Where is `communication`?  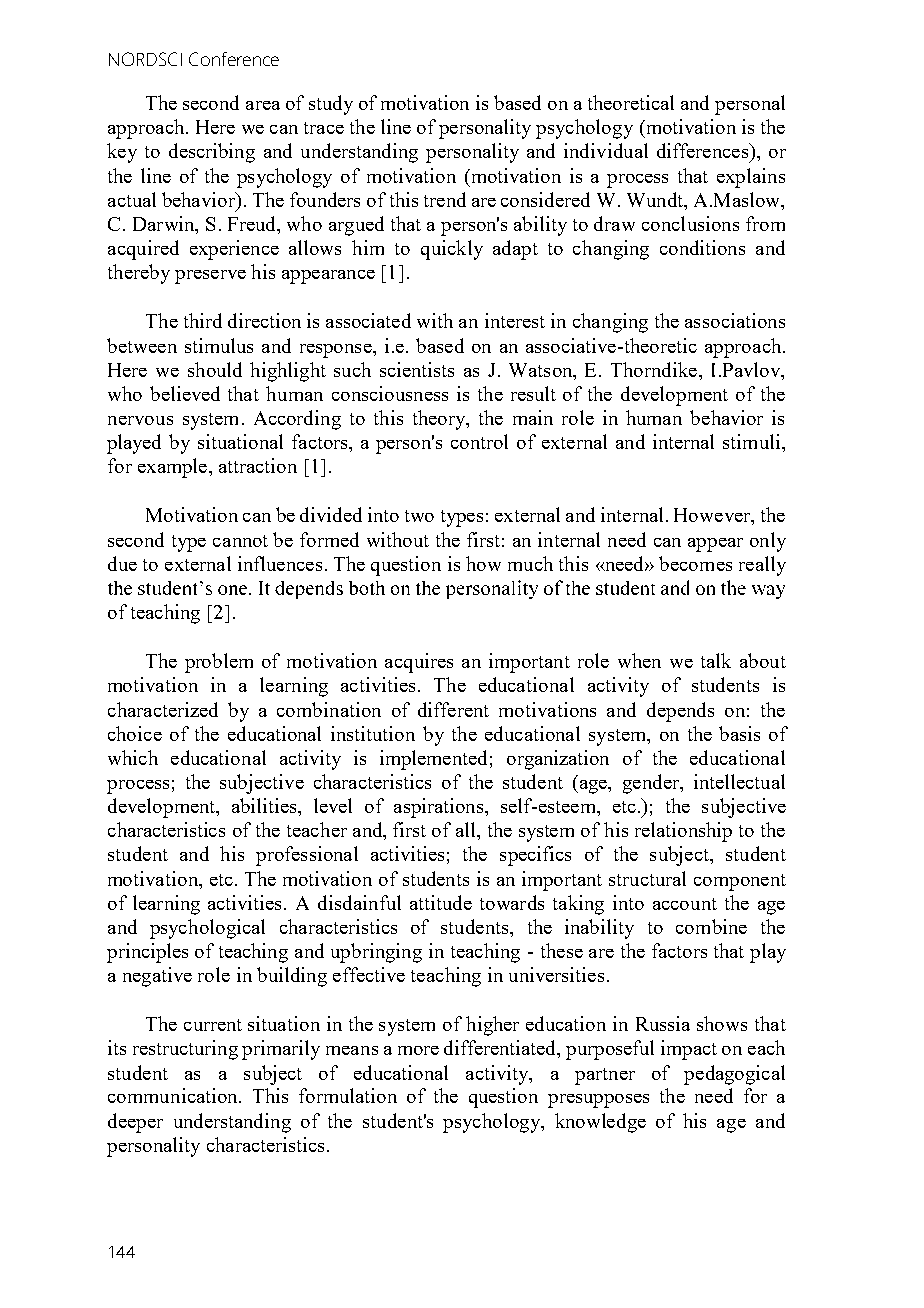 communication is located at coordinates (174, 1095).
